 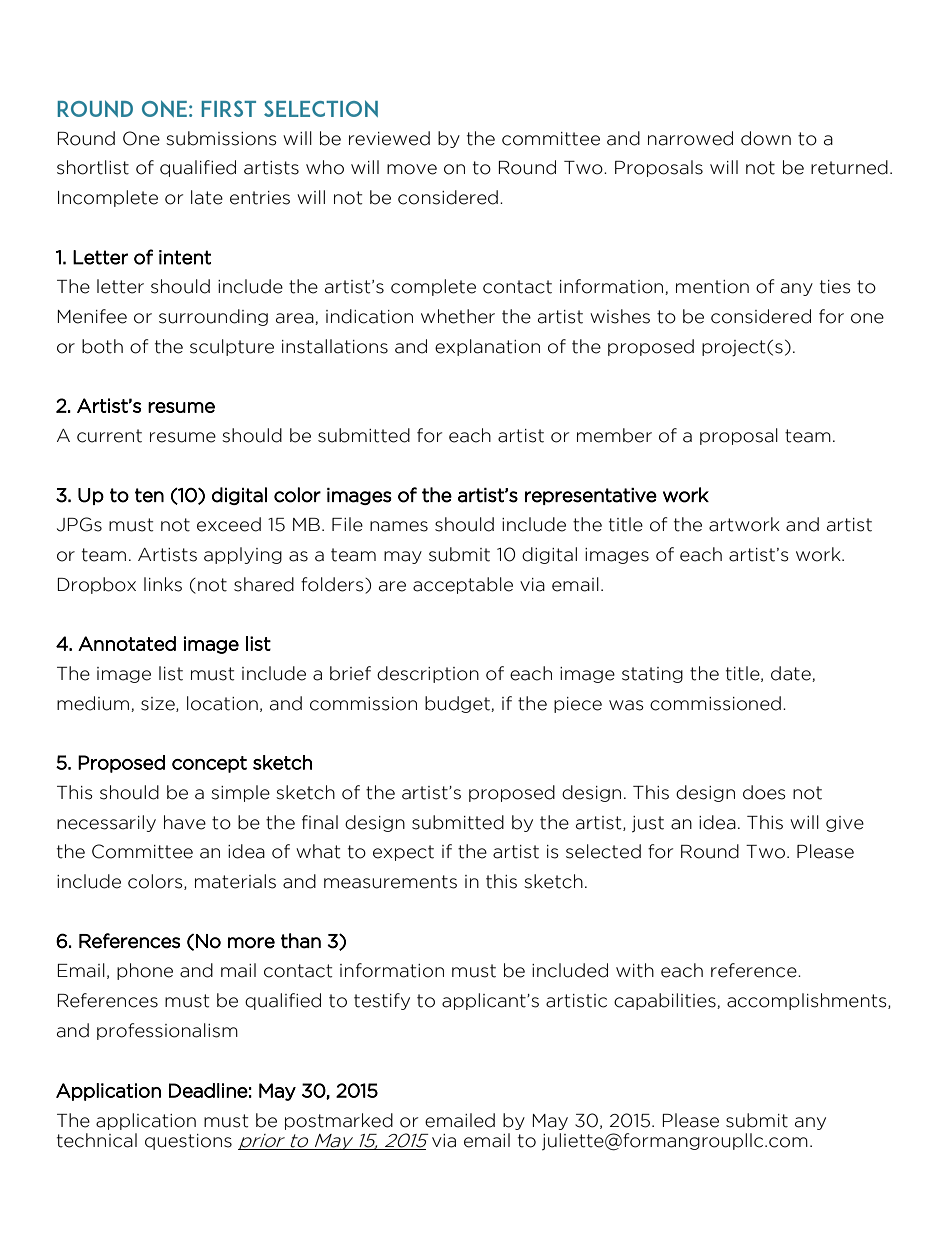 What do you see at coordinates (792, 674) in the screenshot?
I see `date` at bounding box center [792, 674].
